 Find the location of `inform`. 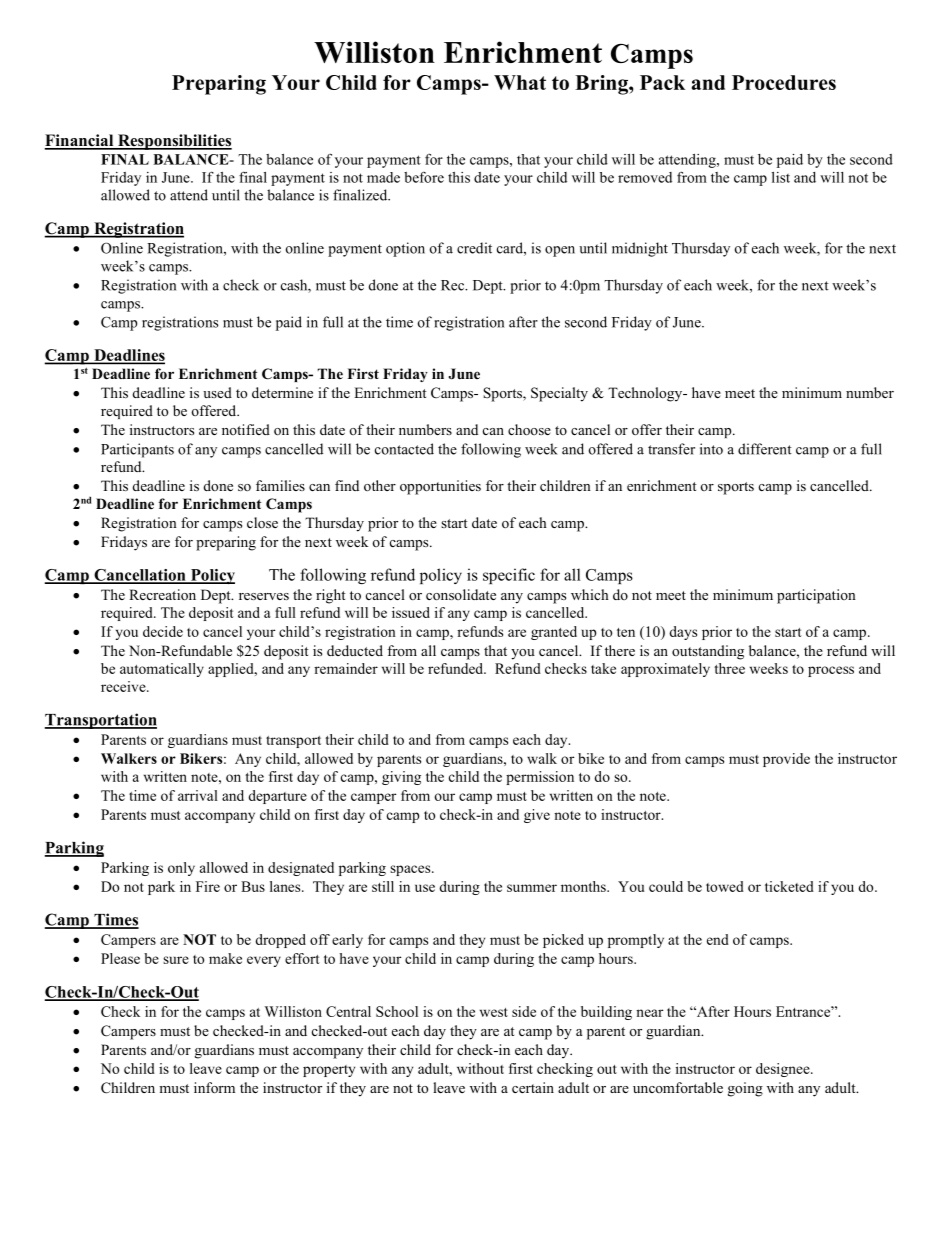

inform is located at coordinates (214, 1087).
